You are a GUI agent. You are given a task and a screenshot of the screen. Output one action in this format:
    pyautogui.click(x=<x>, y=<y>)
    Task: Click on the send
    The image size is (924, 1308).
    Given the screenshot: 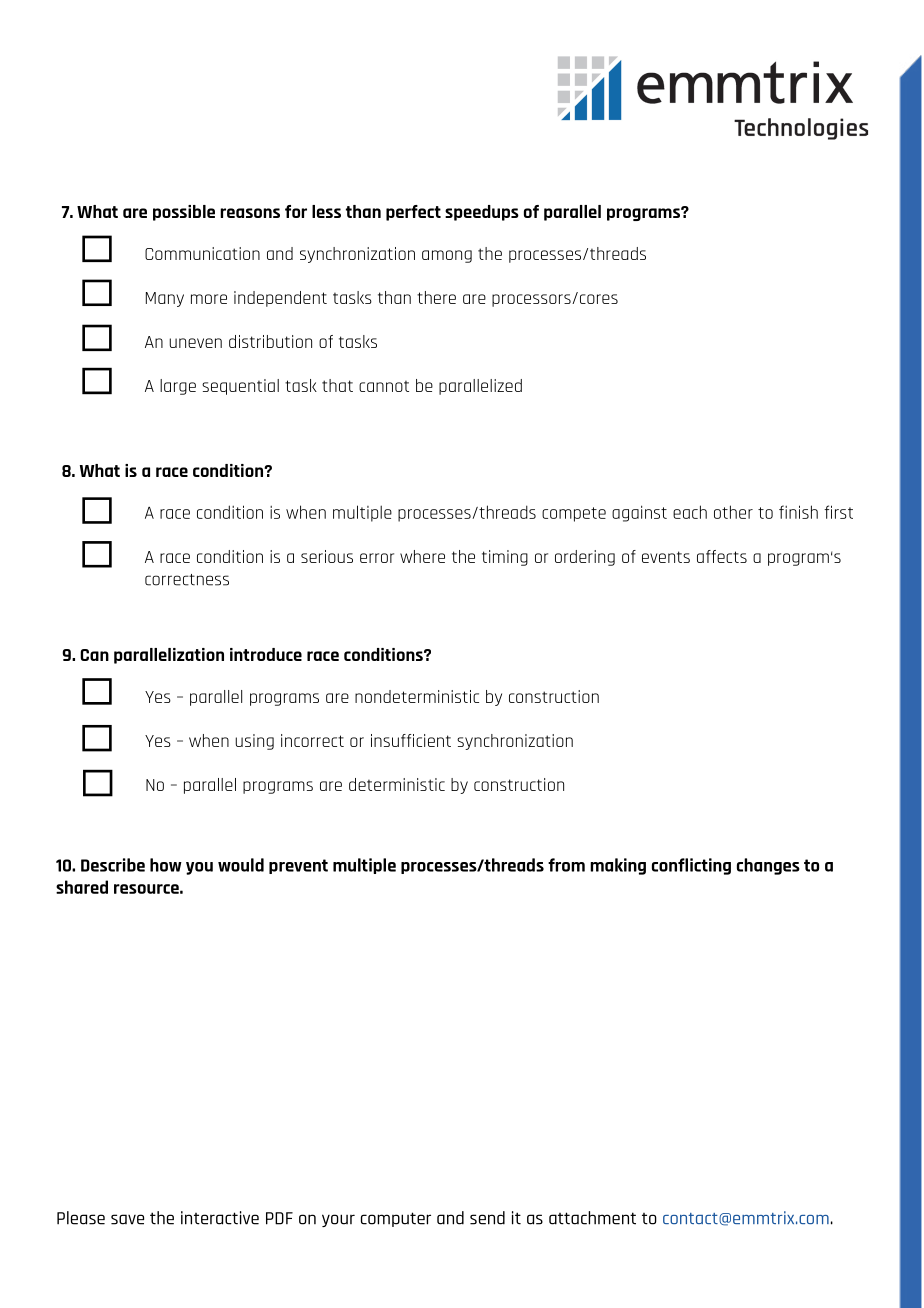 What is the action you would take?
    pyautogui.click(x=487, y=1218)
